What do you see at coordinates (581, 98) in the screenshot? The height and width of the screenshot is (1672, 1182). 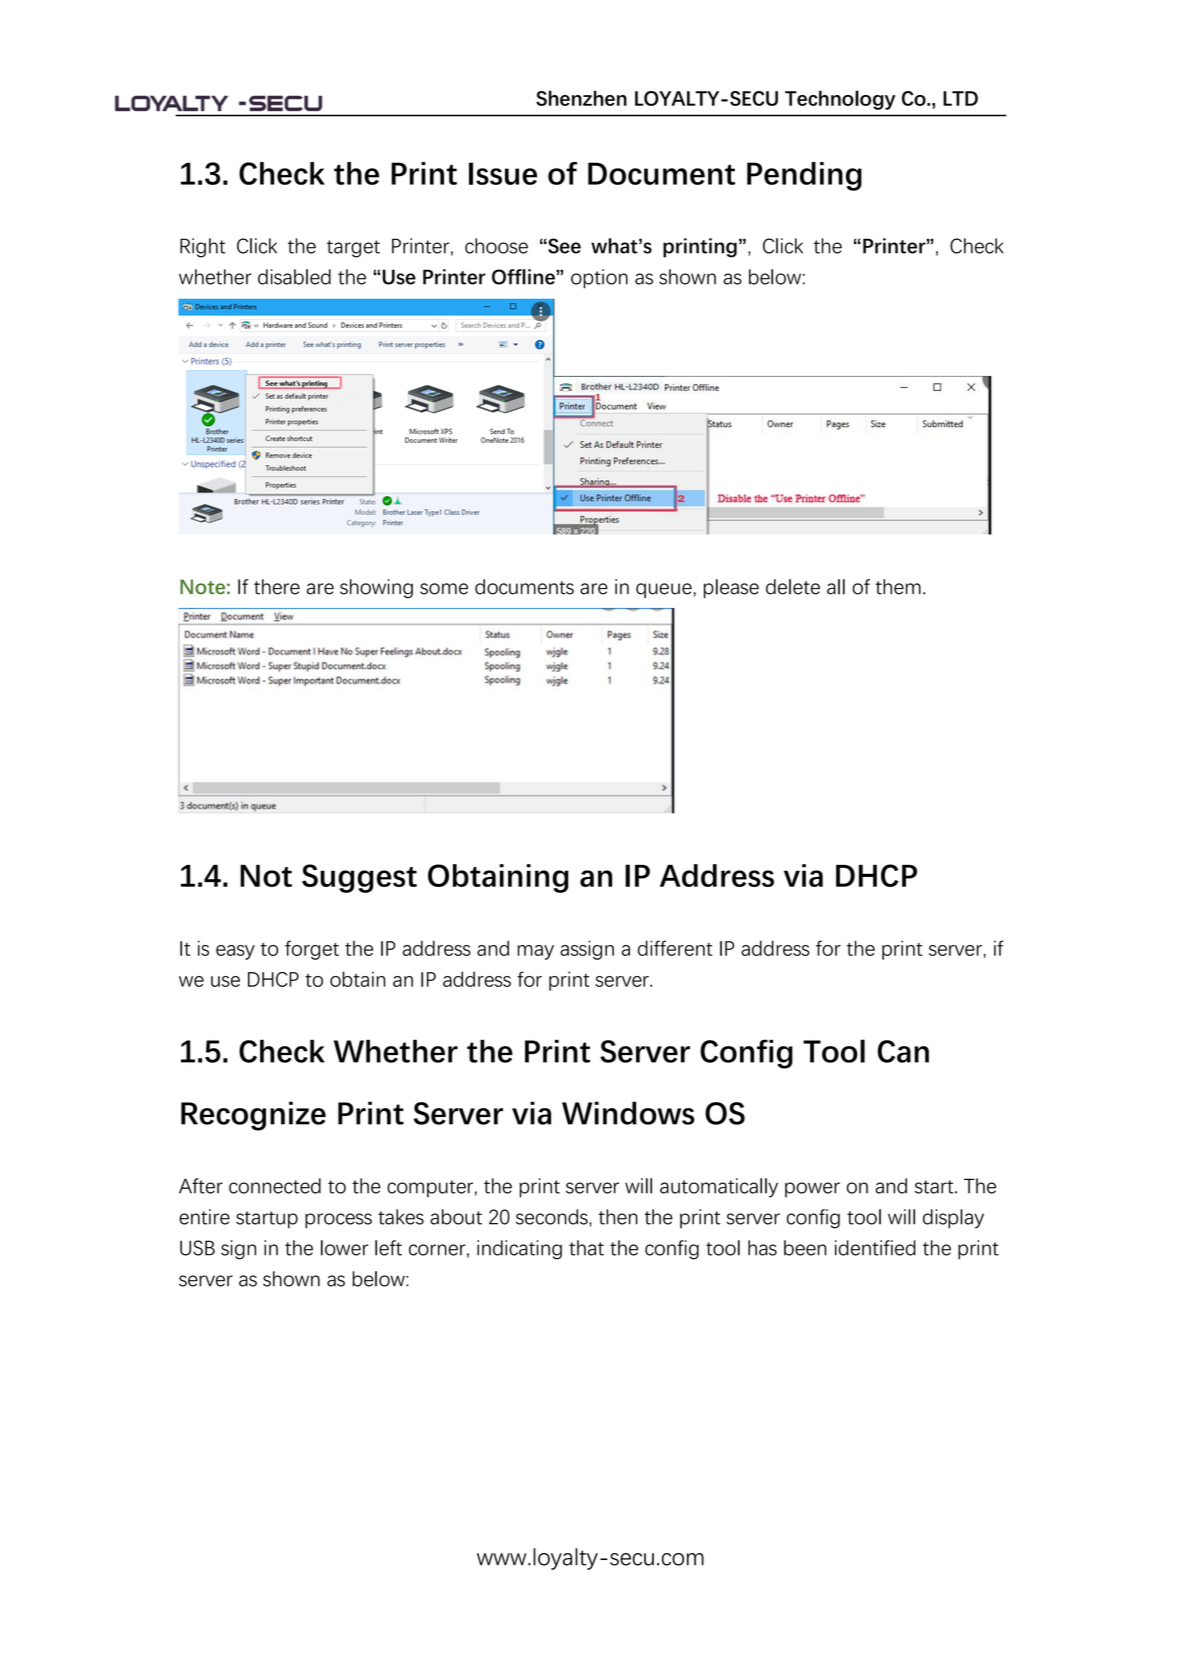 I see `Shenzhen` at bounding box center [581, 98].
